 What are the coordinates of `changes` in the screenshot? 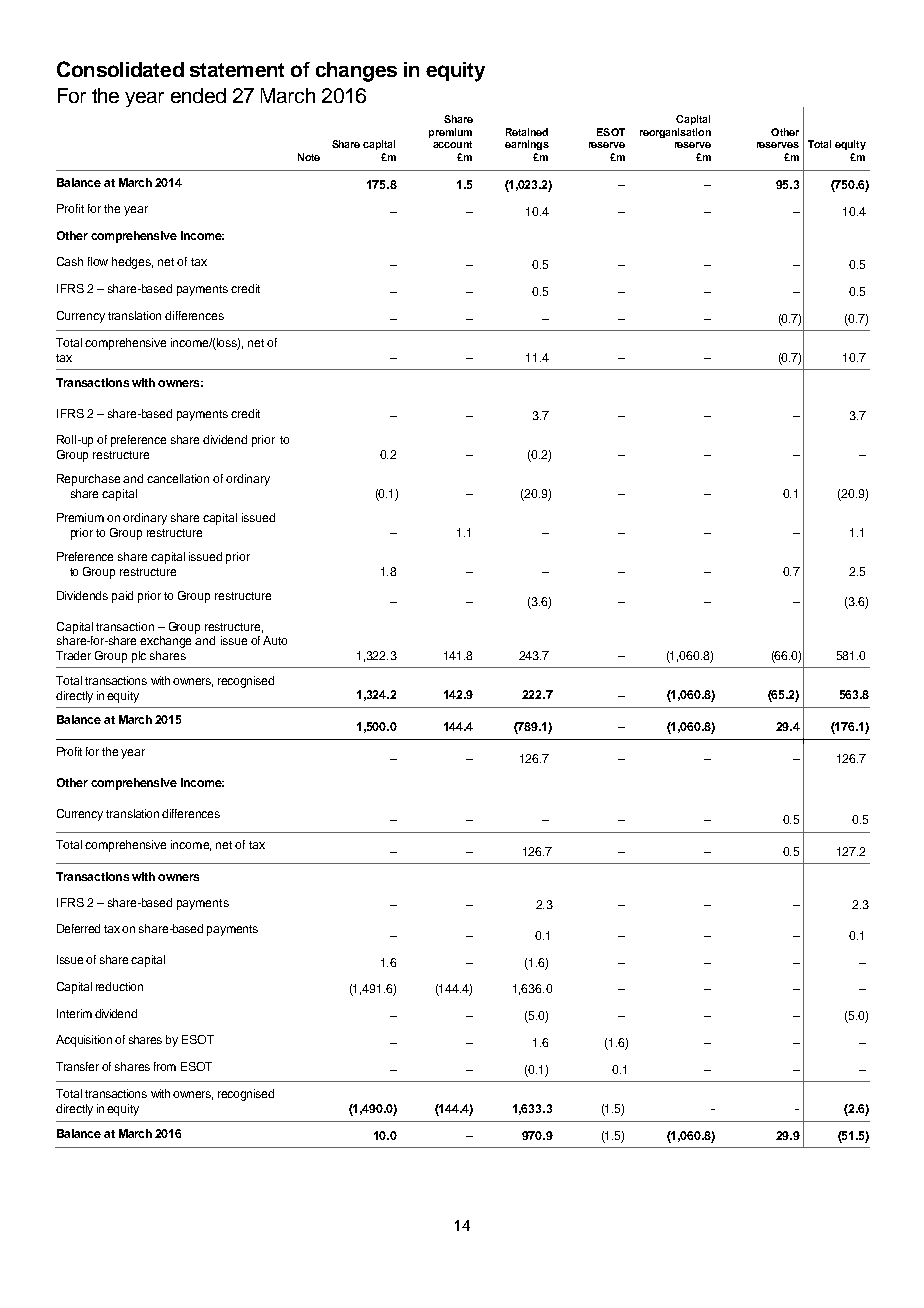 It's located at (356, 72).
